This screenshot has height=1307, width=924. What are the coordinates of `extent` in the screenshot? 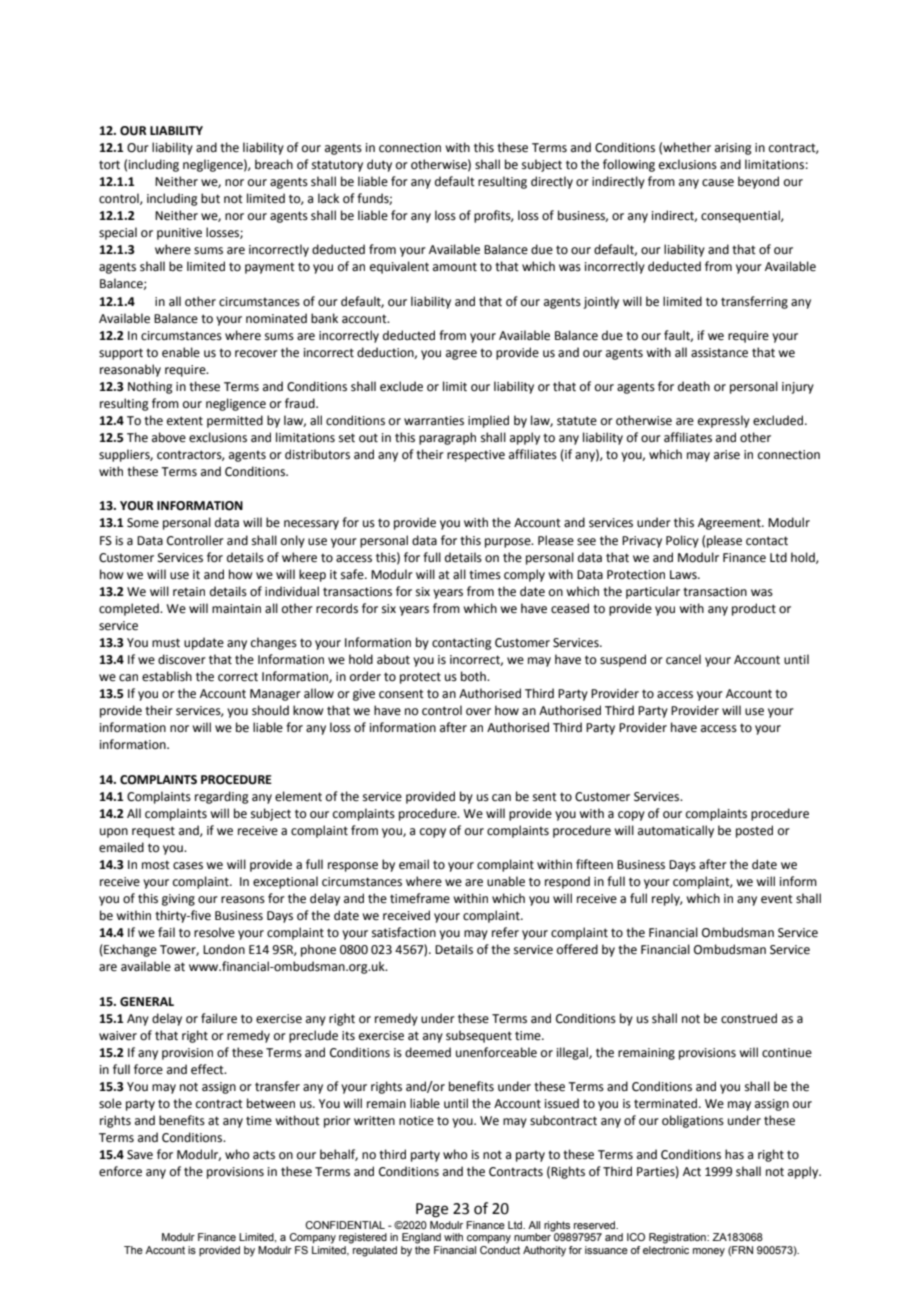 It's located at (185, 421).
